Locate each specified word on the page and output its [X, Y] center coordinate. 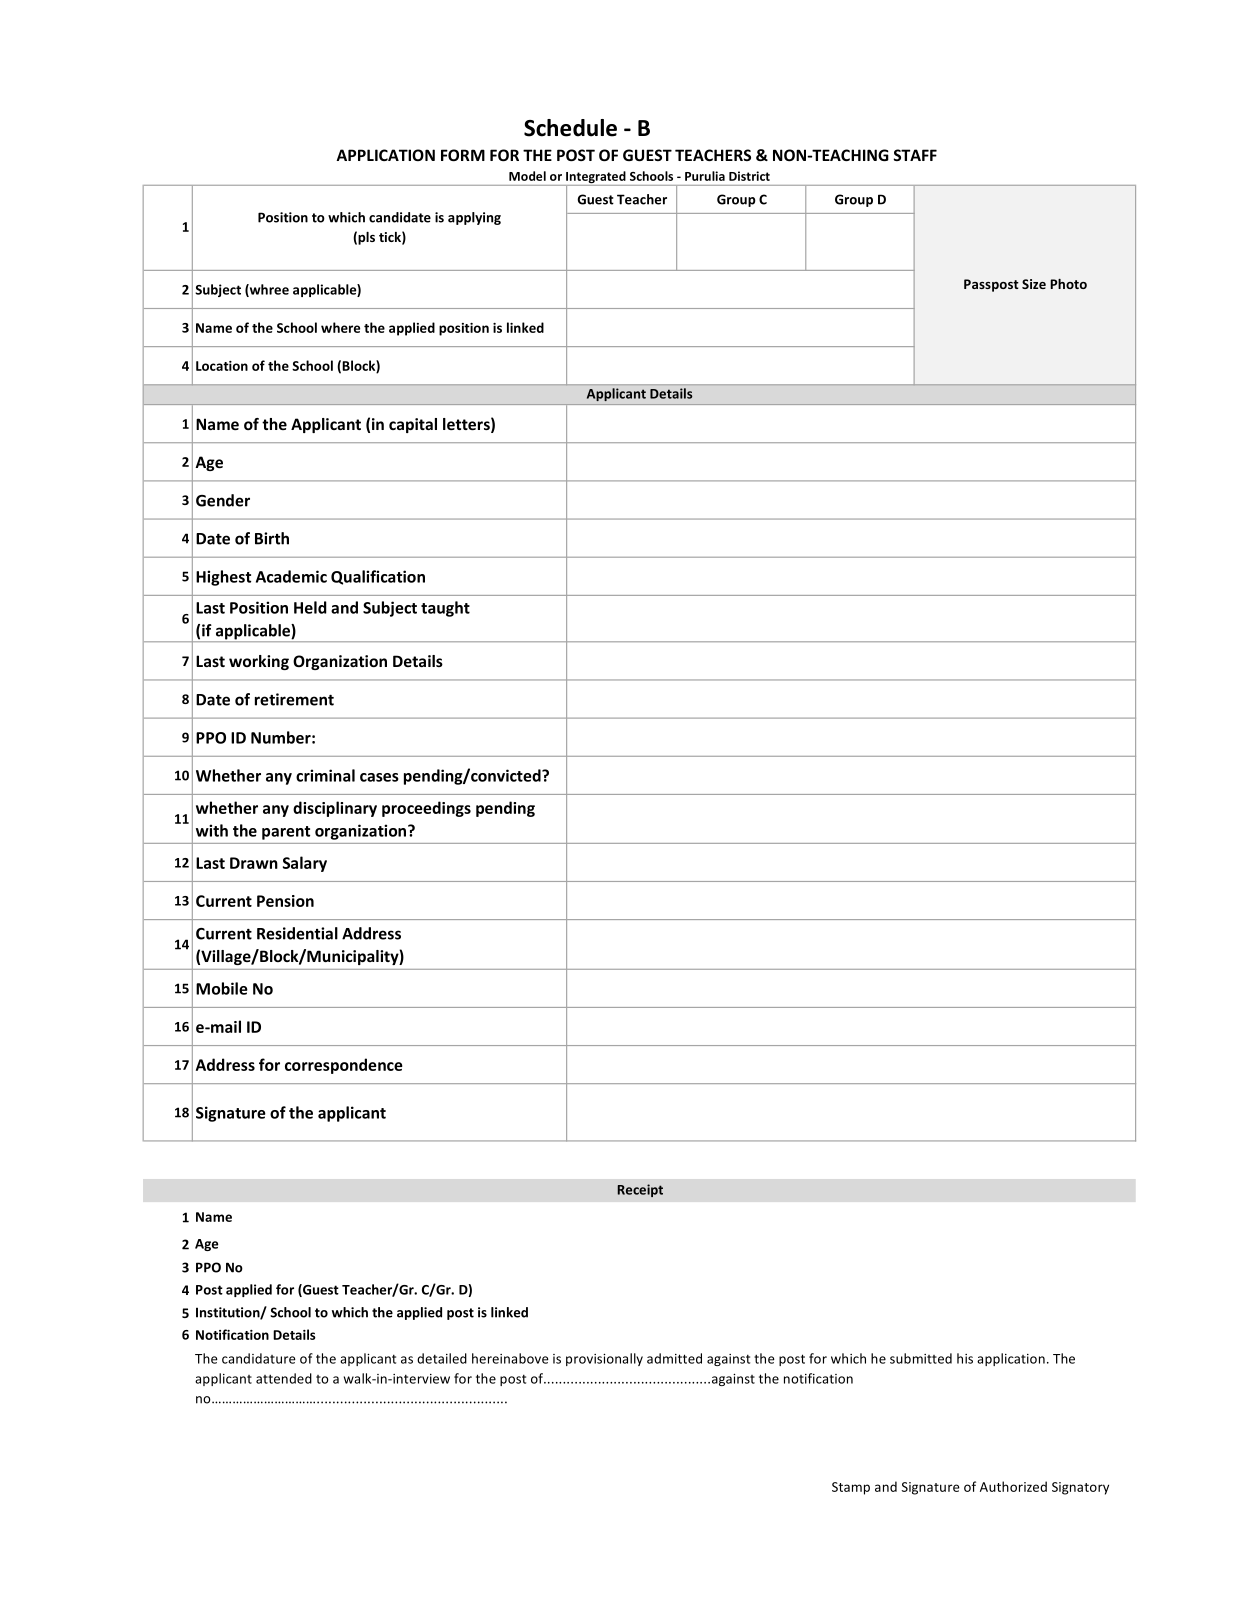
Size [1034, 284]
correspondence [344, 1066]
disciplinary [335, 809]
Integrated [596, 178]
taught [445, 609]
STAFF [915, 155]
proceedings [426, 809]
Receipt [640, 1190]
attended [284, 1378]
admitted [674, 1358]
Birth [272, 538]
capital [413, 425]
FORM [463, 155]
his [965, 1358]
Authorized [1013, 1486]
